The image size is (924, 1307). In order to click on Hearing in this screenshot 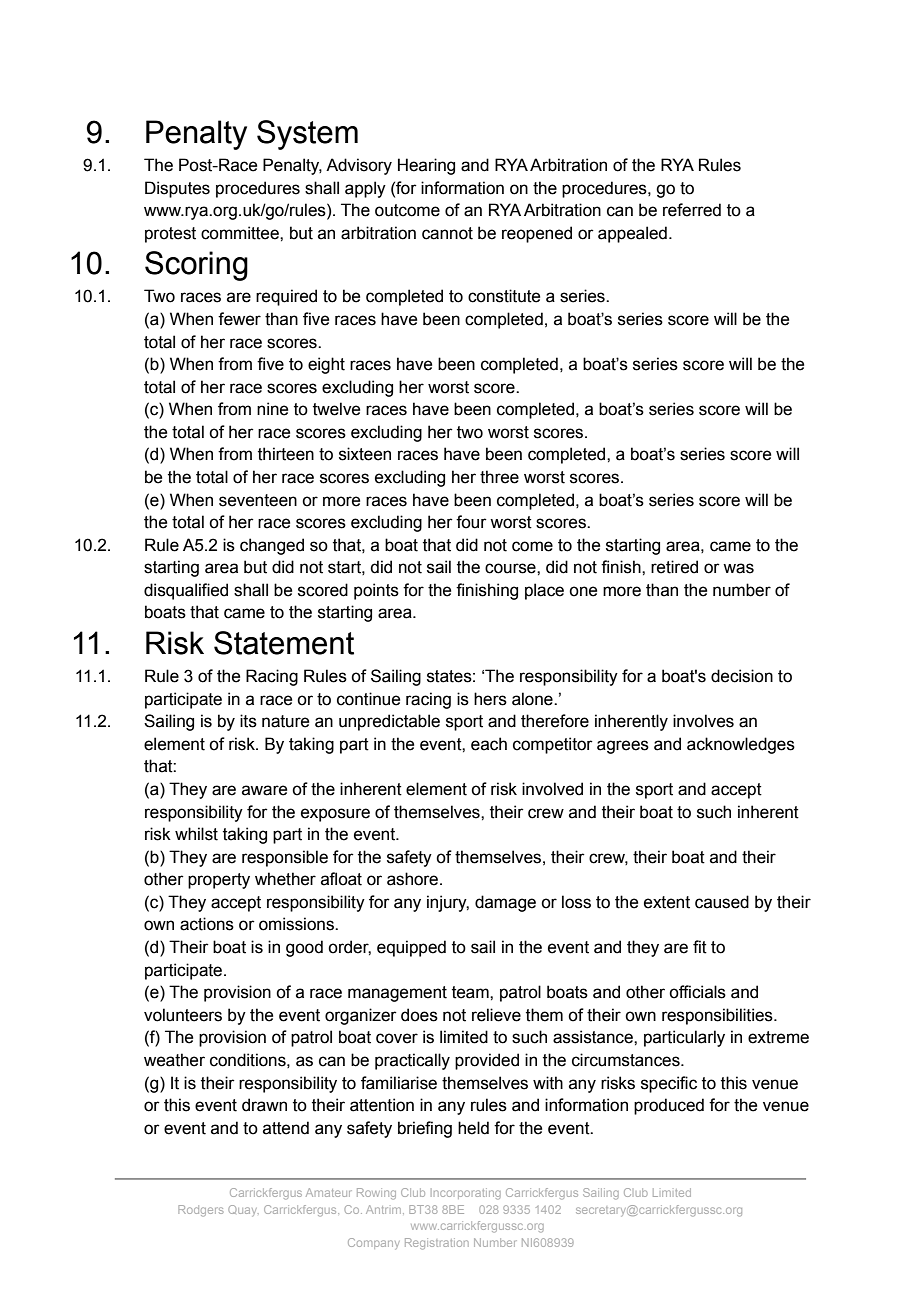, I will do `click(426, 166)`.
